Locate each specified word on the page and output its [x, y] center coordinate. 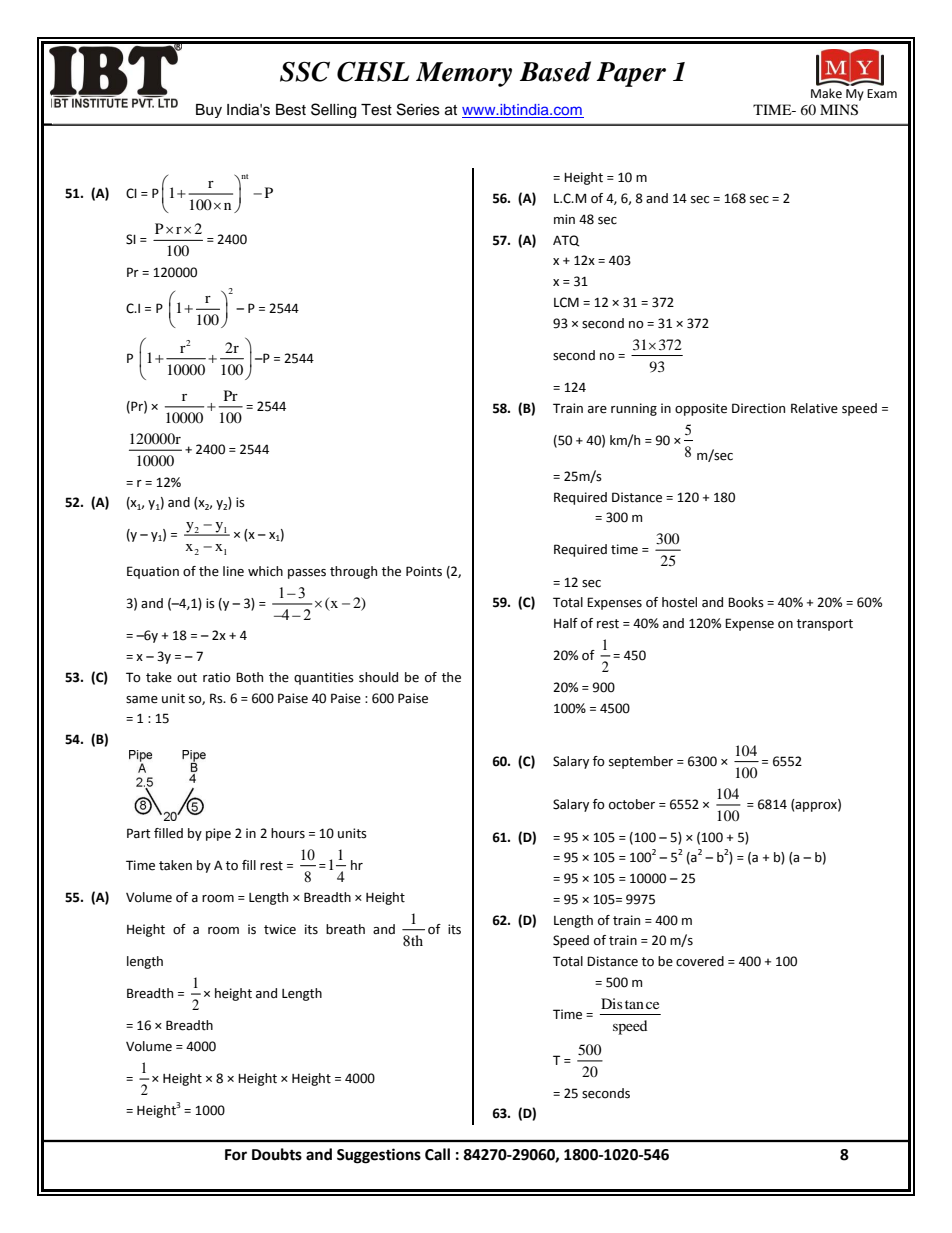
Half [566, 623]
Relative [814, 408]
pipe [218, 834]
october [632, 804]
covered [700, 961]
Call [437, 1154]
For [236, 1155]
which [265, 571]
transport [825, 625]
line [233, 571]
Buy [209, 111]
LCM [566, 302]
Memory [464, 74]
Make [826, 93]
